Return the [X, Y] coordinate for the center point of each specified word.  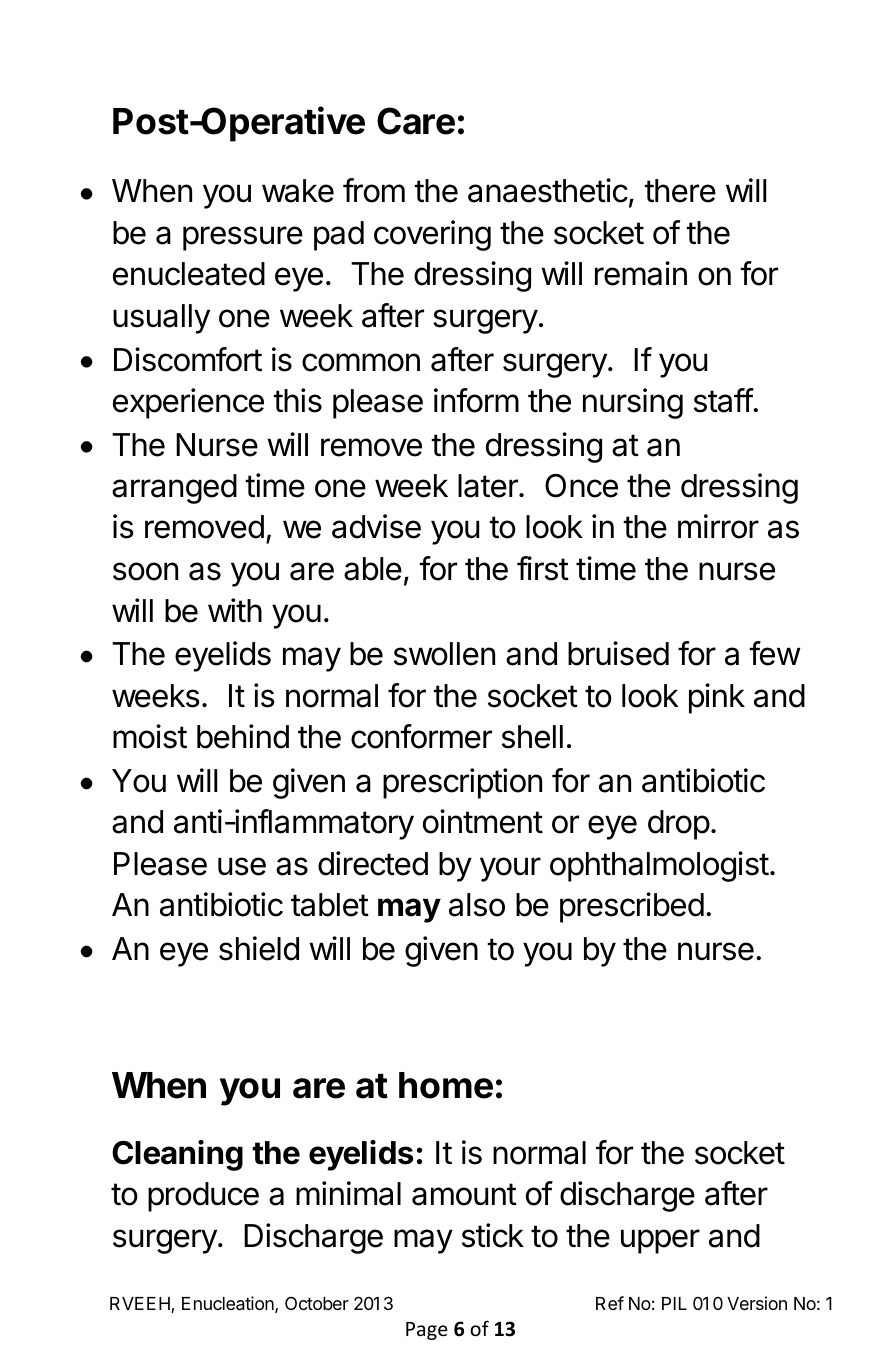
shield [259, 948]
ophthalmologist [659, 866]
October [317, 1303]
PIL [674, 1303]
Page [427, 1331]
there [680, 191]
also [477, 905]
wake [298, 191]
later [489, 486]
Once [581, 486]
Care [416, 121]
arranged [174, 489]
